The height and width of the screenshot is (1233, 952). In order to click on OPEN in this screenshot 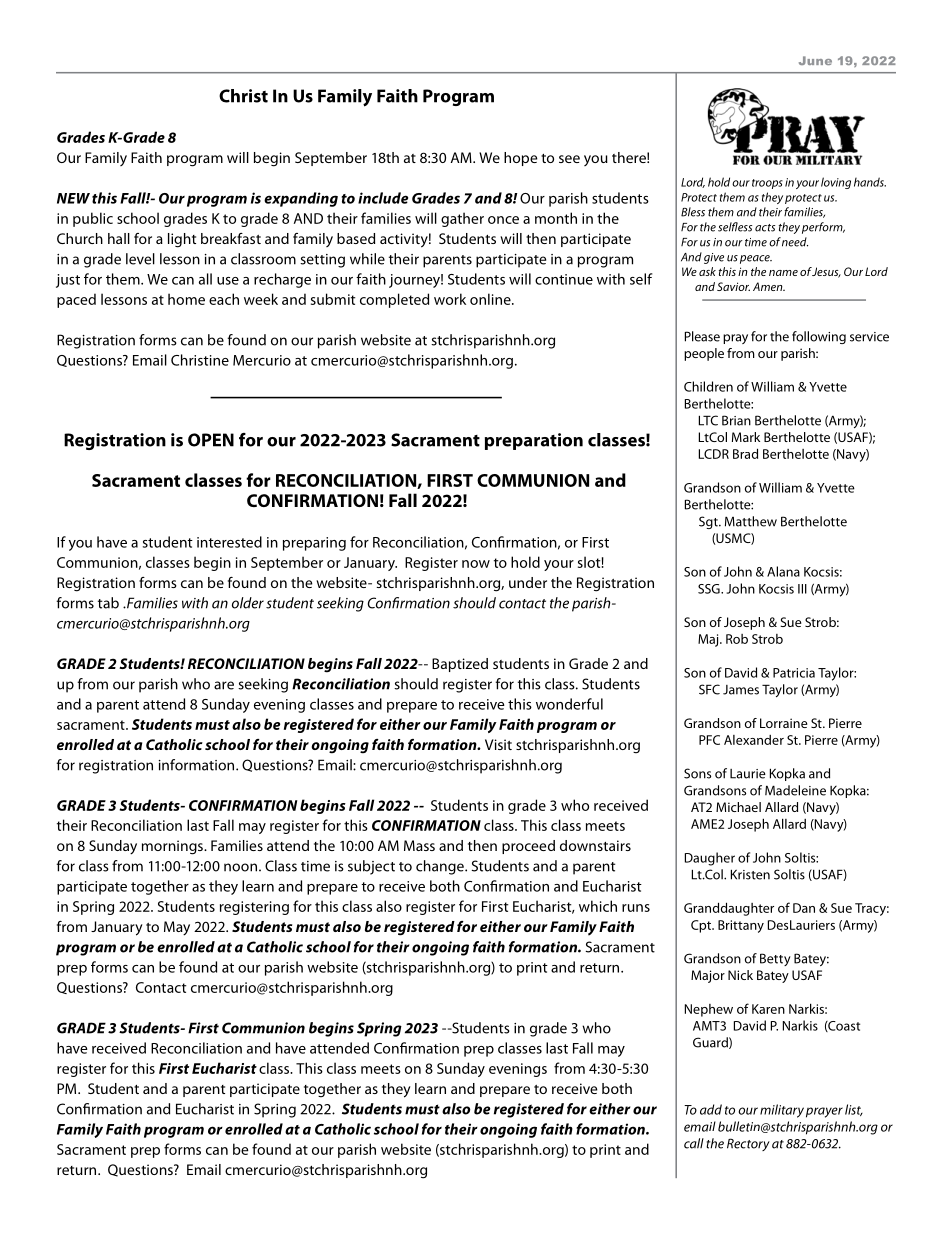, I will do `click(211, 440)`.
